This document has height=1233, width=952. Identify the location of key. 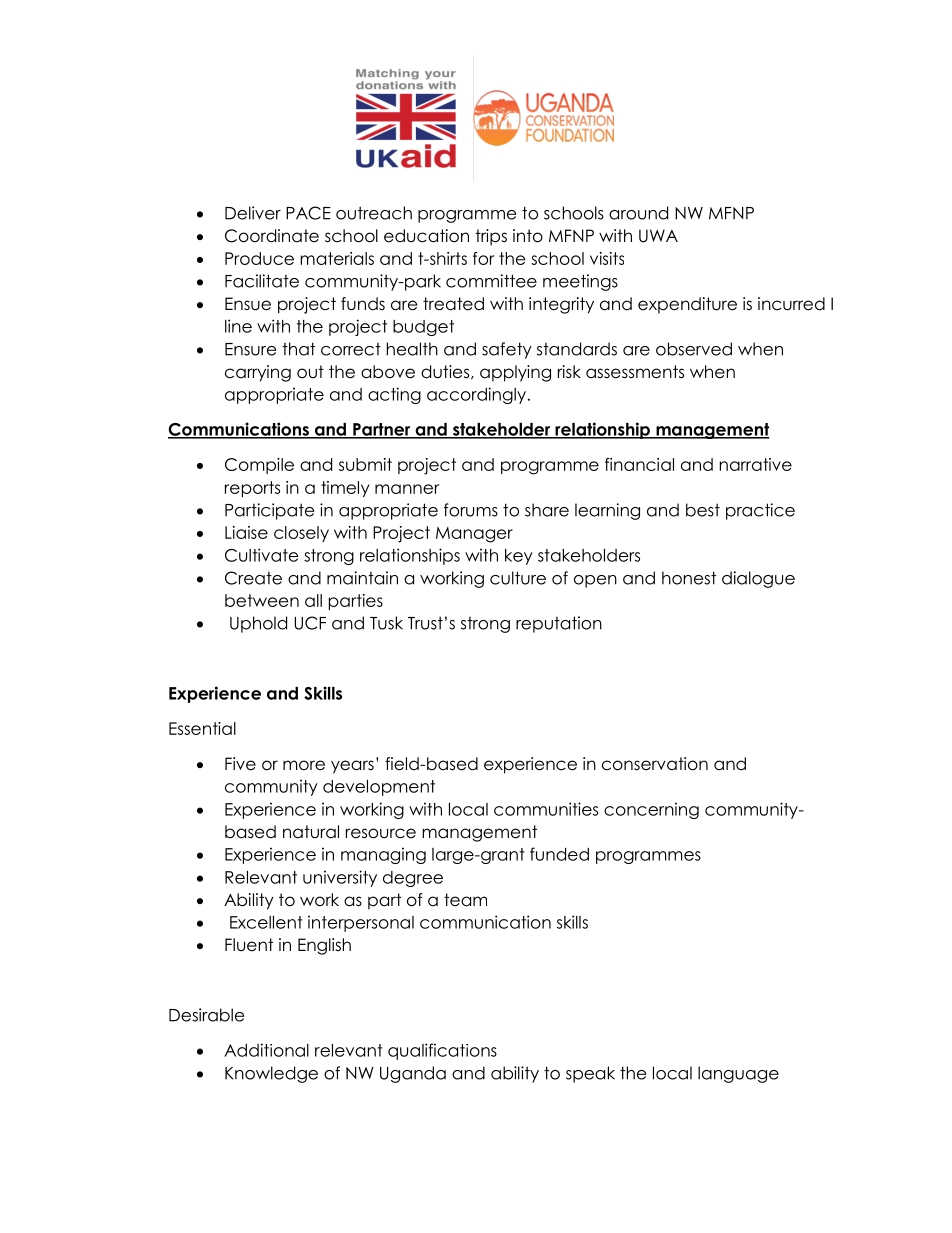
(519, 557).
